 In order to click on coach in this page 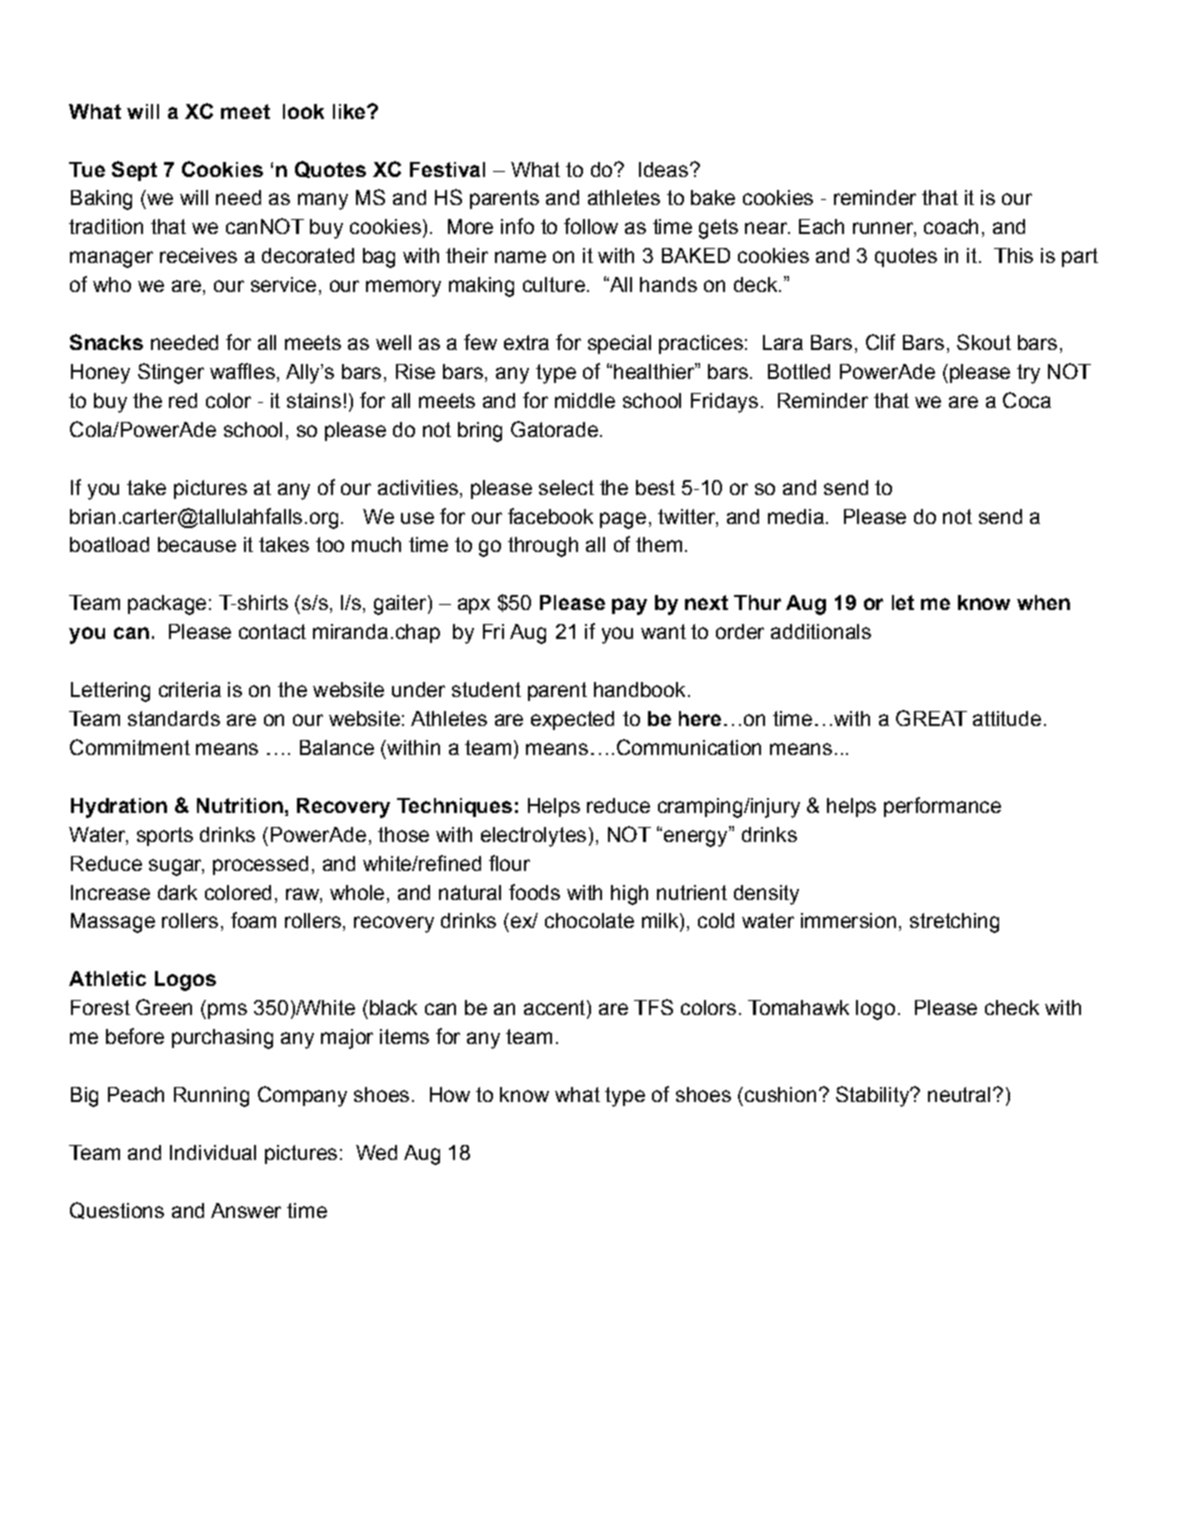, I will do `click(951, 226)`.
